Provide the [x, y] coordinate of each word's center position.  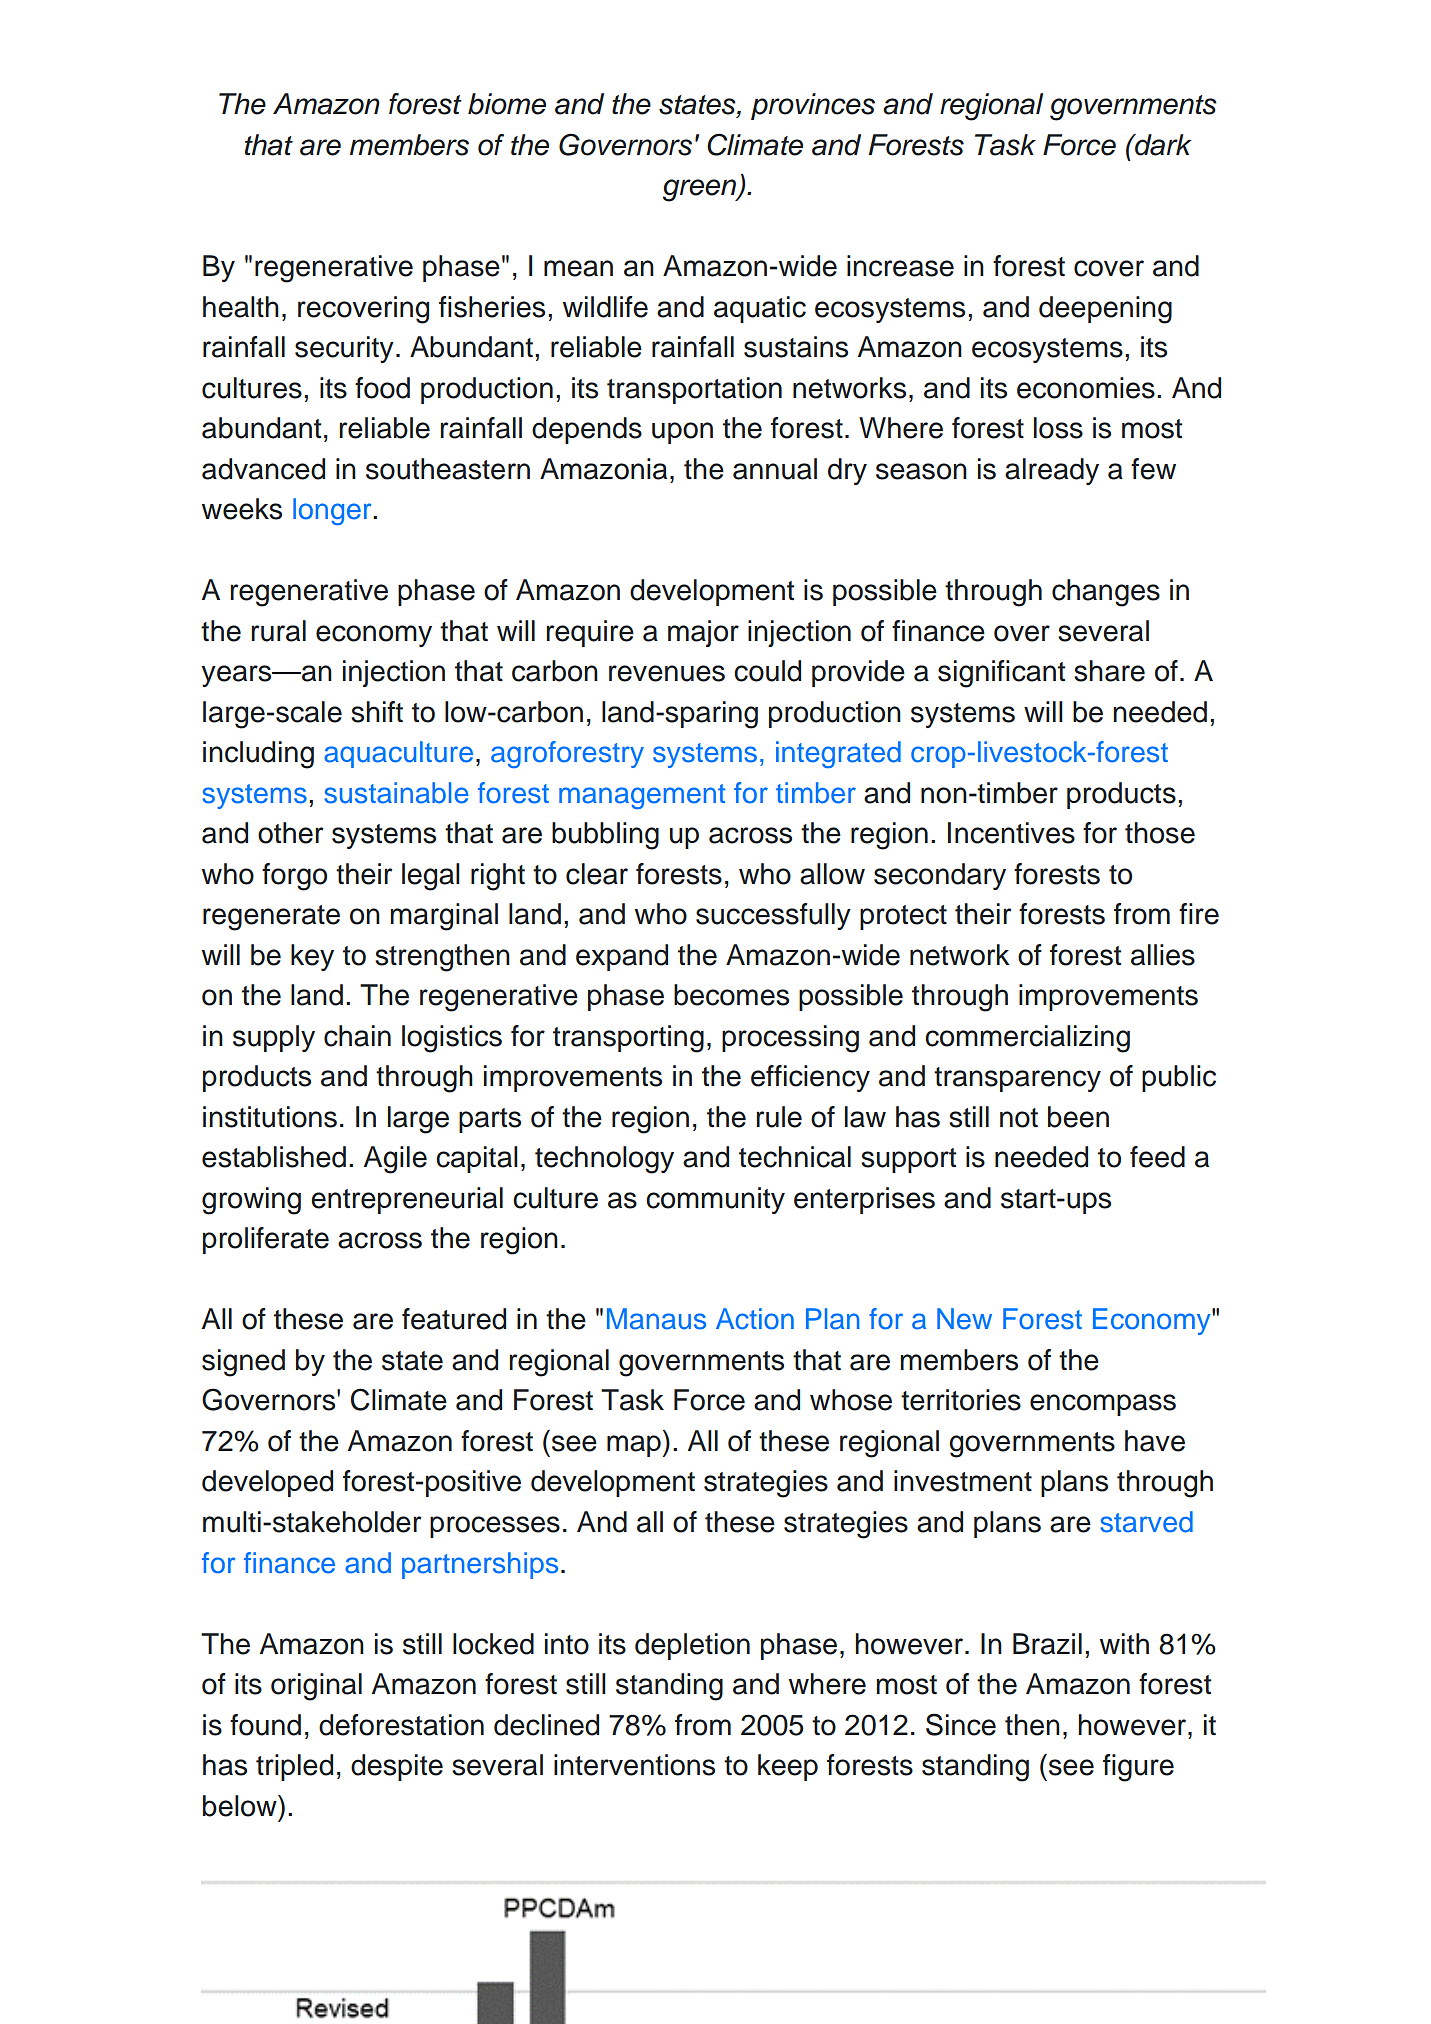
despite [397, 1767]
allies [1163, 955]
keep [788, 1767]
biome [507, 104]
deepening [1105, 310]
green [701, 190]
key [312, 957]
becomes [731, 995]
